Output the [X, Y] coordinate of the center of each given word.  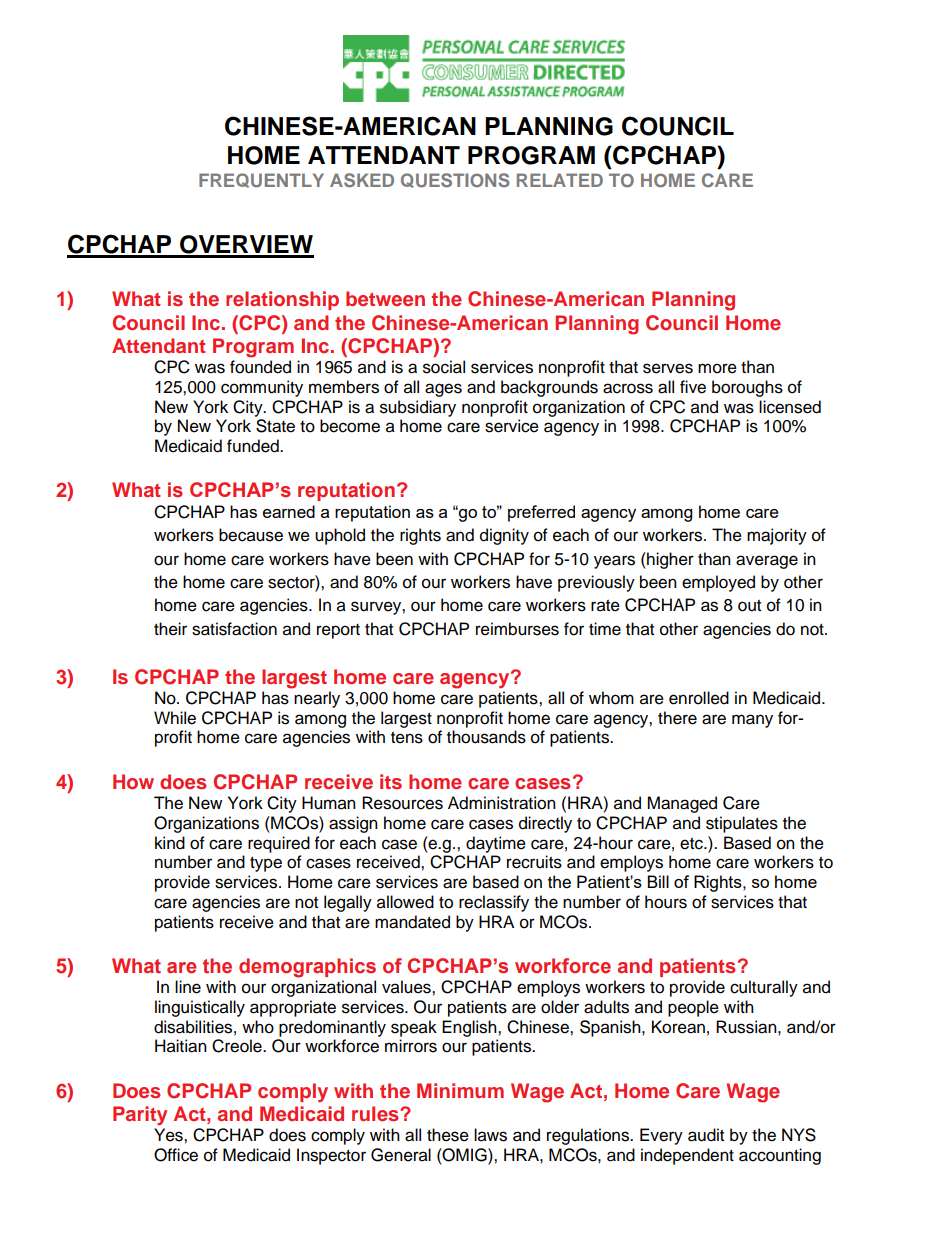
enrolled [699, 698]
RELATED [560, 180]
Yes [169, 1135]
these [448, 1135]
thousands [486, 737]
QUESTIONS [455, 180]
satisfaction [234, 629]
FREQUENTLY [261, 180]
